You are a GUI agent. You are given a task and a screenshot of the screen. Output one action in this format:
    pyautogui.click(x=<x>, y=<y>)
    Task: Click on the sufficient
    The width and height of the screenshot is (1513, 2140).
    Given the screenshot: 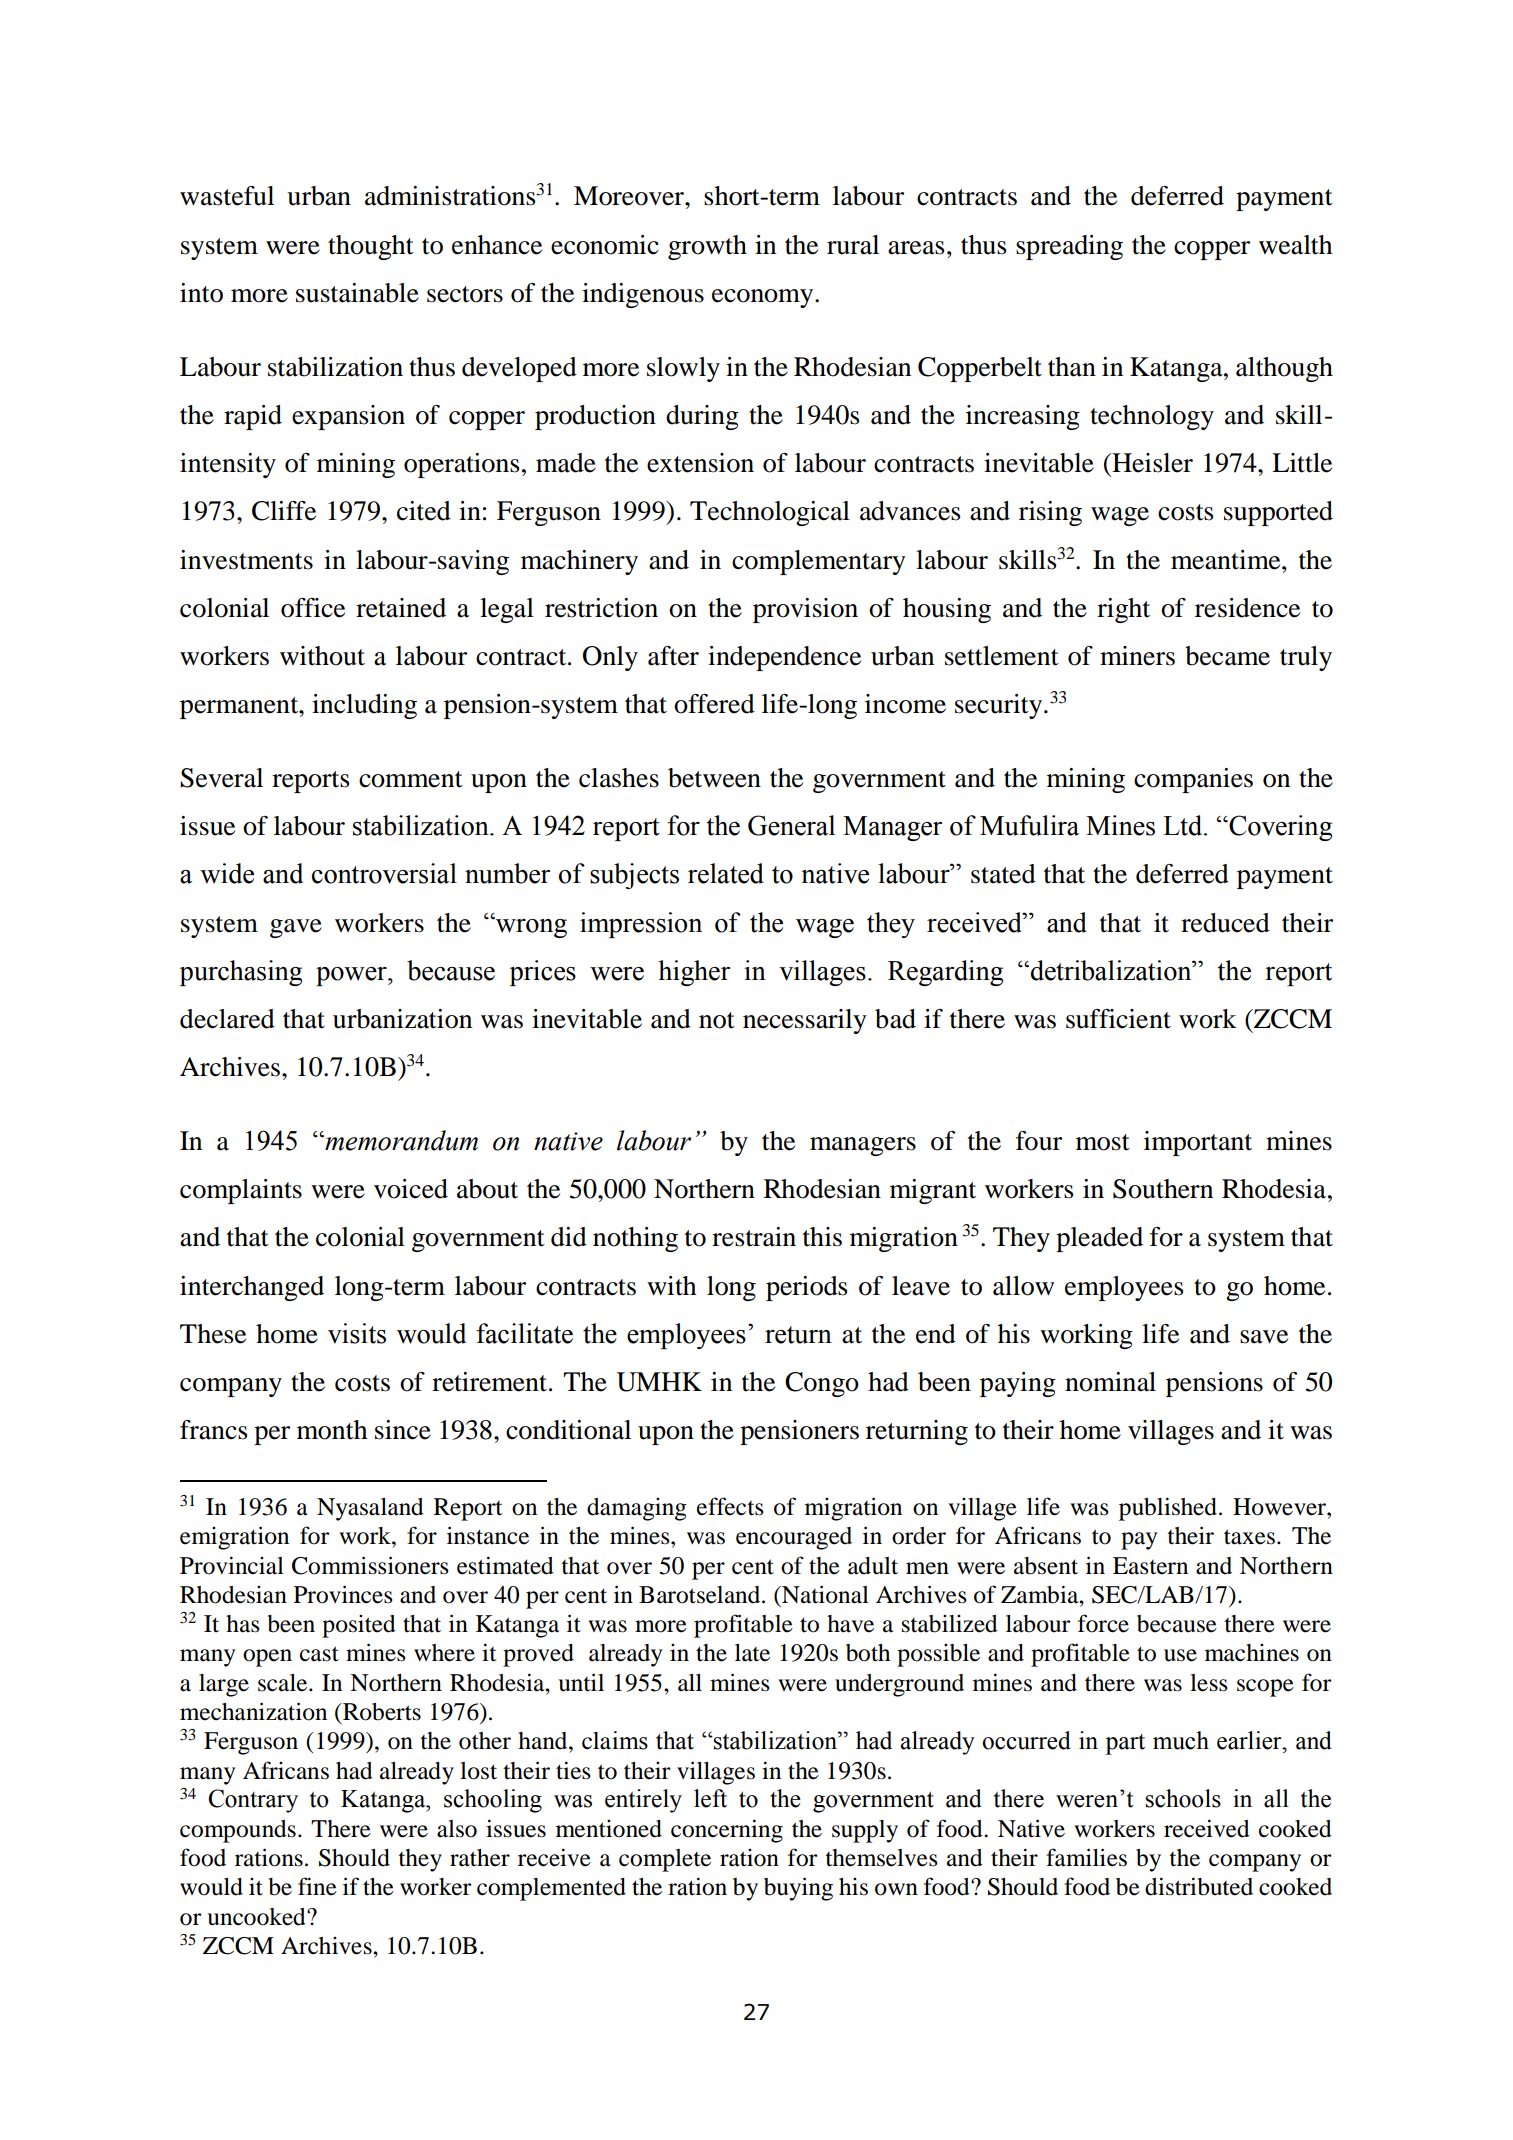 What is the action you would take?
    pyautogui.click(x=1118, y=1019)
